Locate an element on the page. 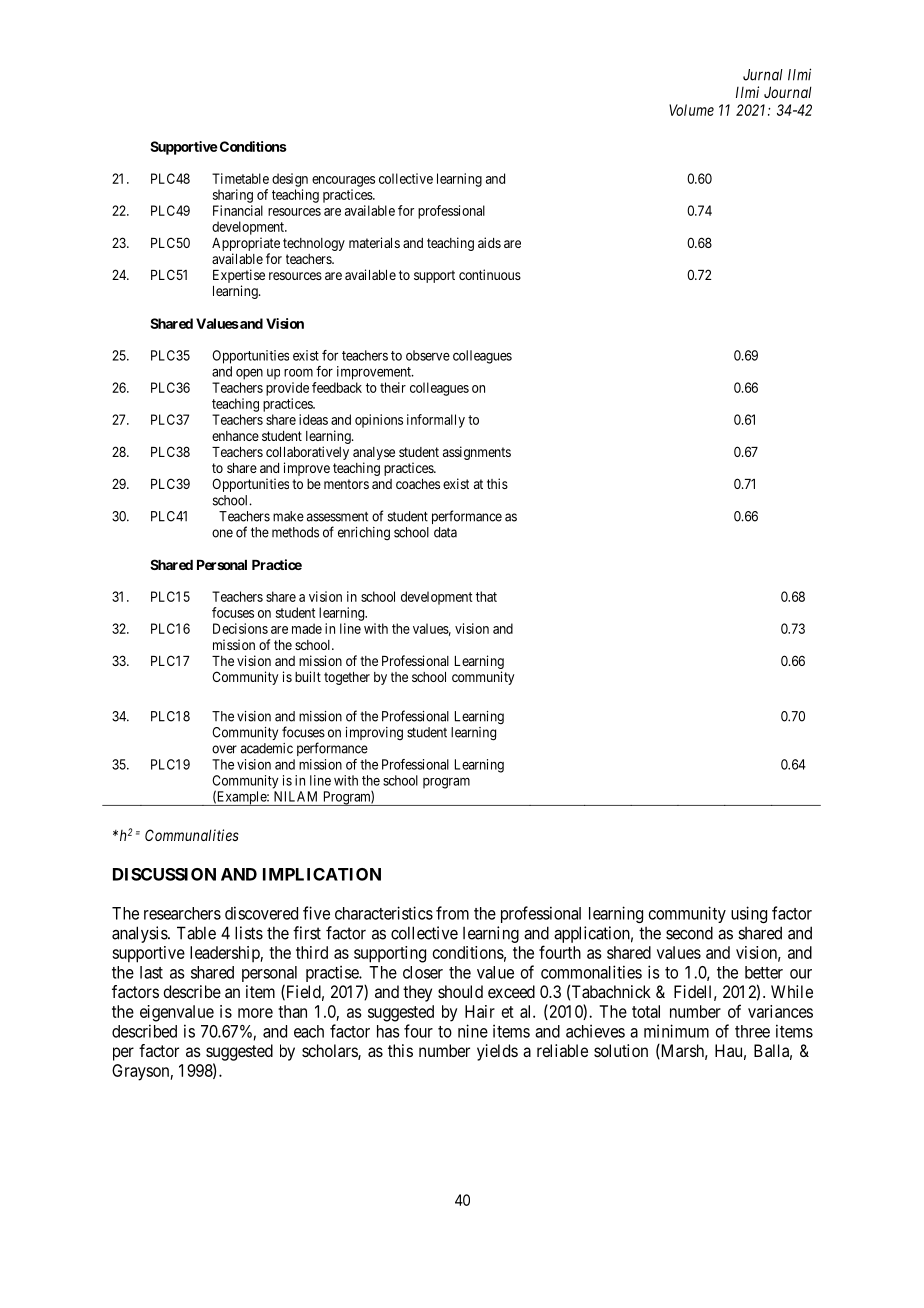  Volume is located at coordinates (691, 110).
